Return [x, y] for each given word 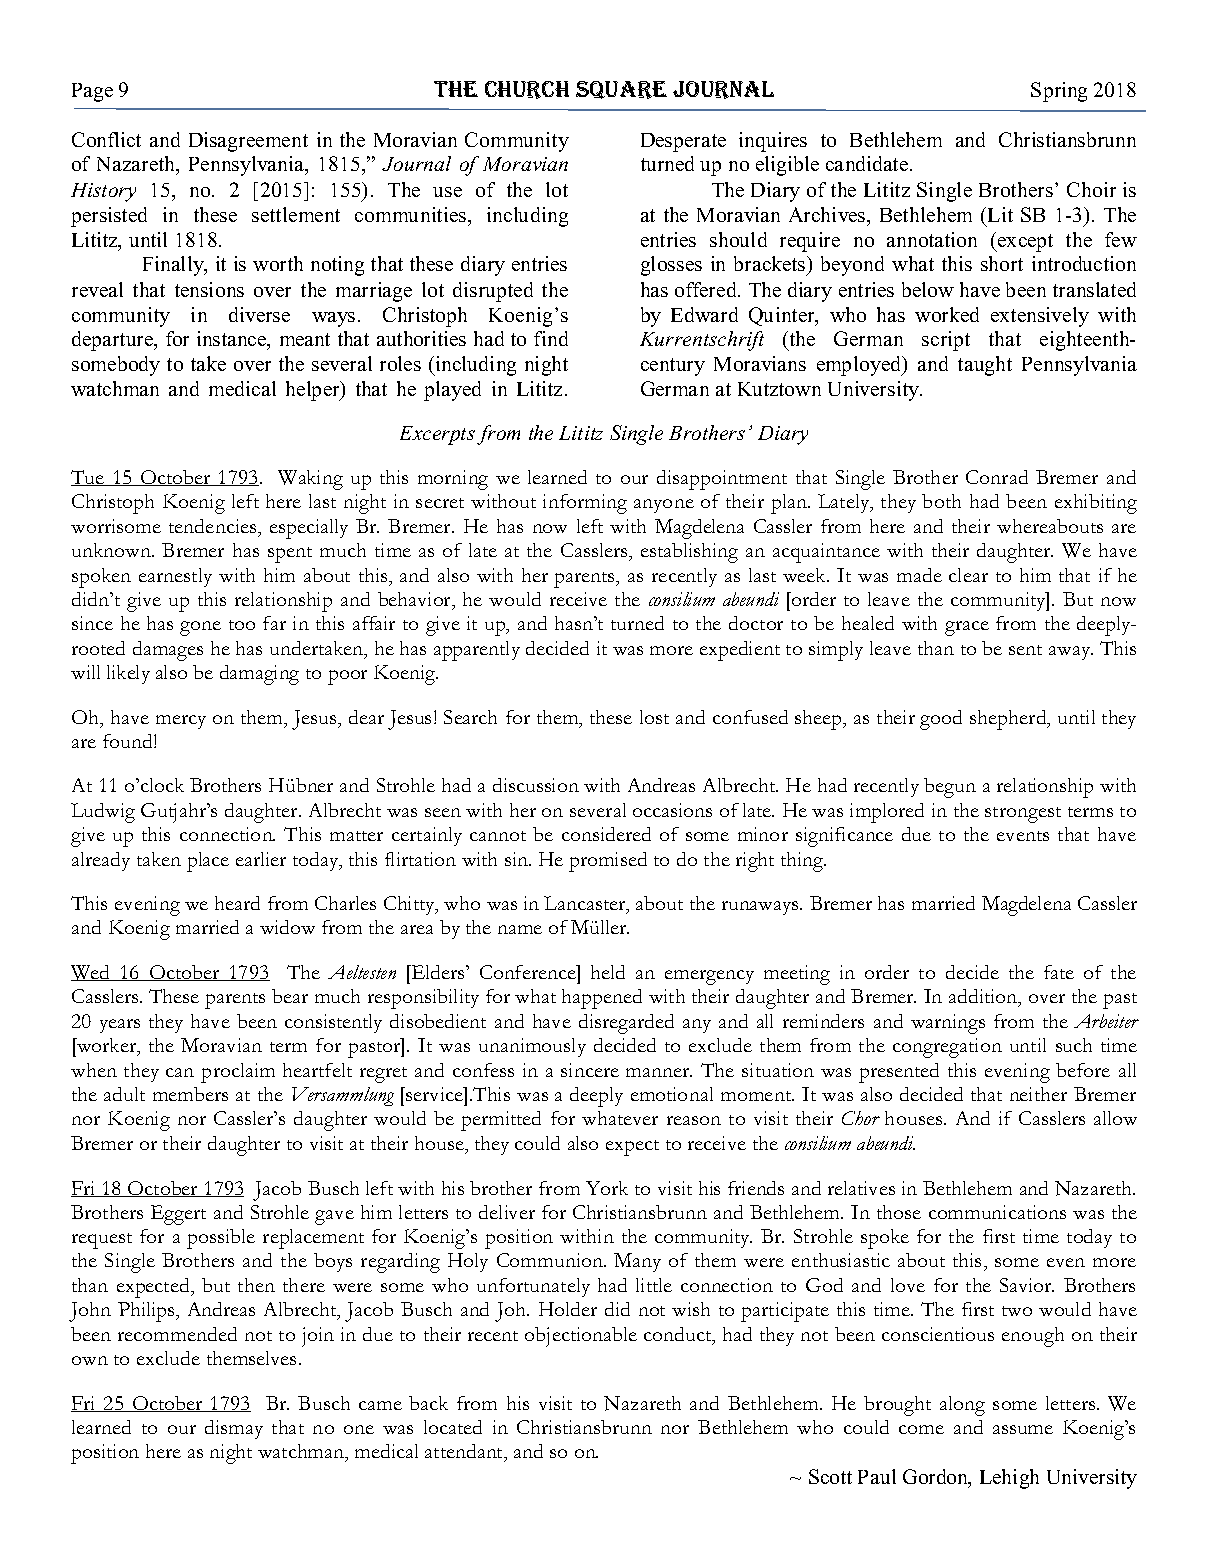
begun [950, 788]
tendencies [212, 526]
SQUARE [621, 90]
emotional [672, 1094]
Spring [1059, 92]
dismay [234, 1429]
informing [585, 504]
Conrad [997, 477]
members [190, 1094]
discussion [536, 785]
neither [1038, 1094]
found [129, 741]
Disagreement [248, 142]
